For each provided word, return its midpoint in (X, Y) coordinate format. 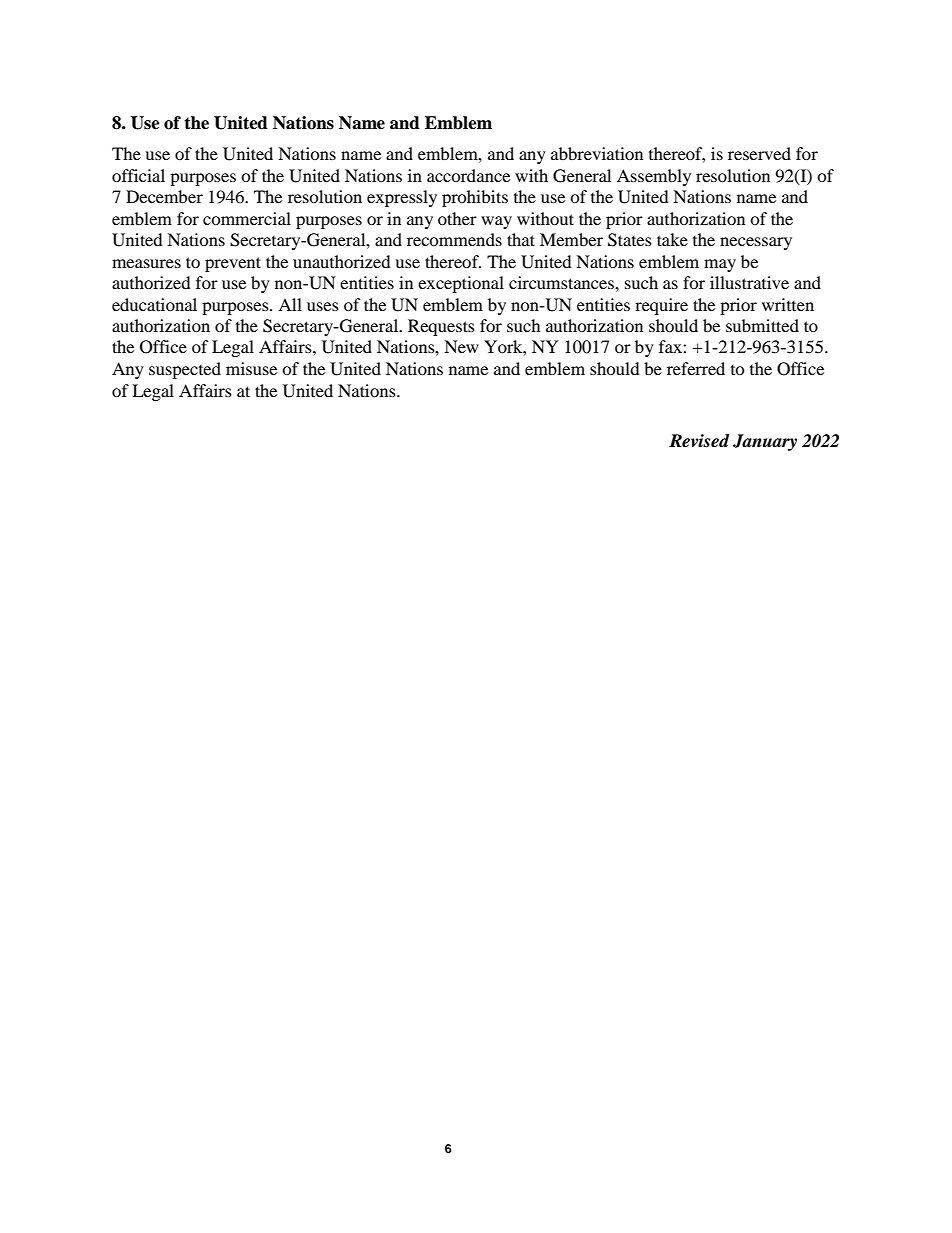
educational (154, 304)
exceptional (461, 284)
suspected (185, 370)
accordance (468, 175)
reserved (759, 153)
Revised (699, 441)
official (138, 175)
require (661, 306)
